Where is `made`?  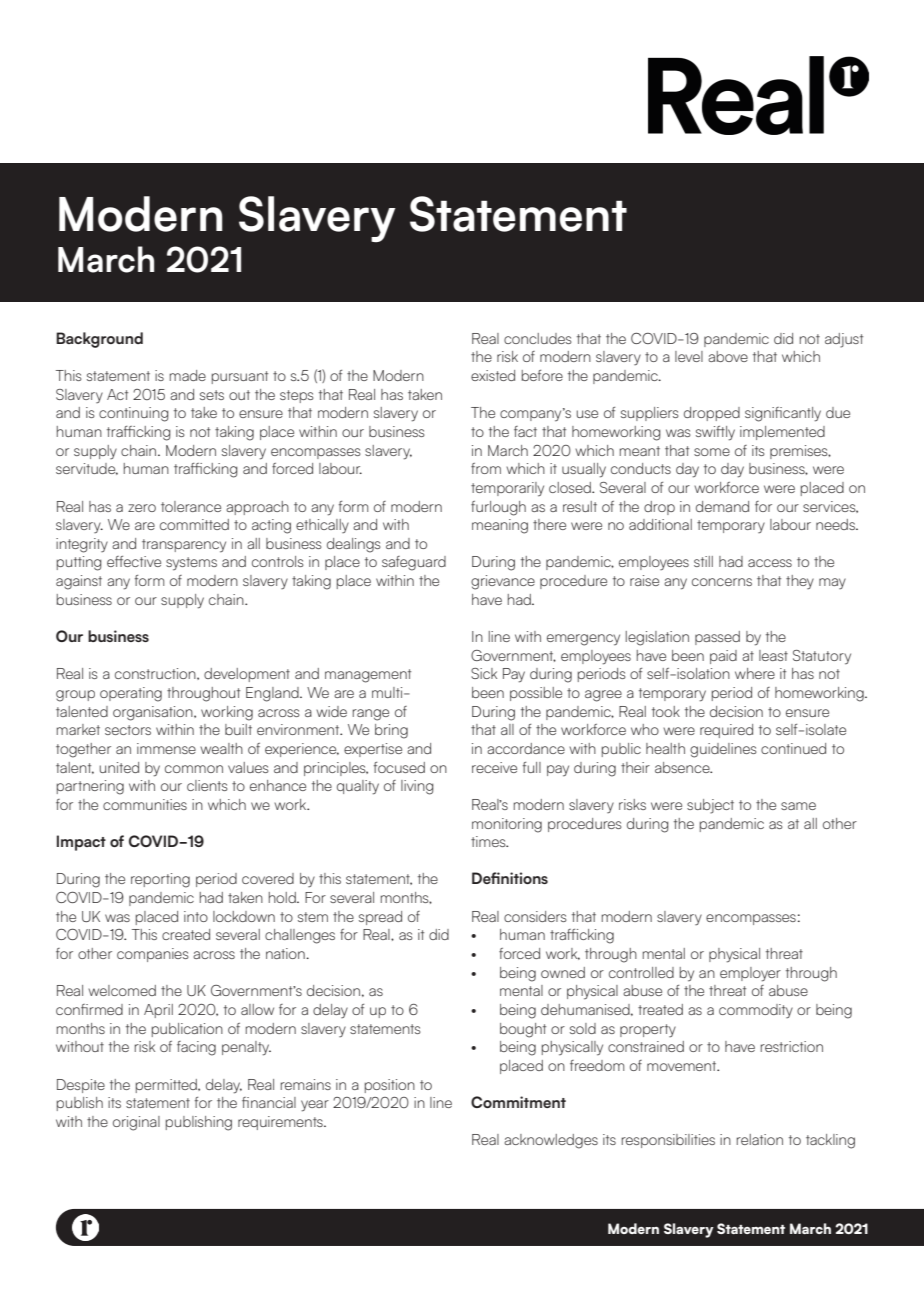
made is located at coordinates (188, 375).
